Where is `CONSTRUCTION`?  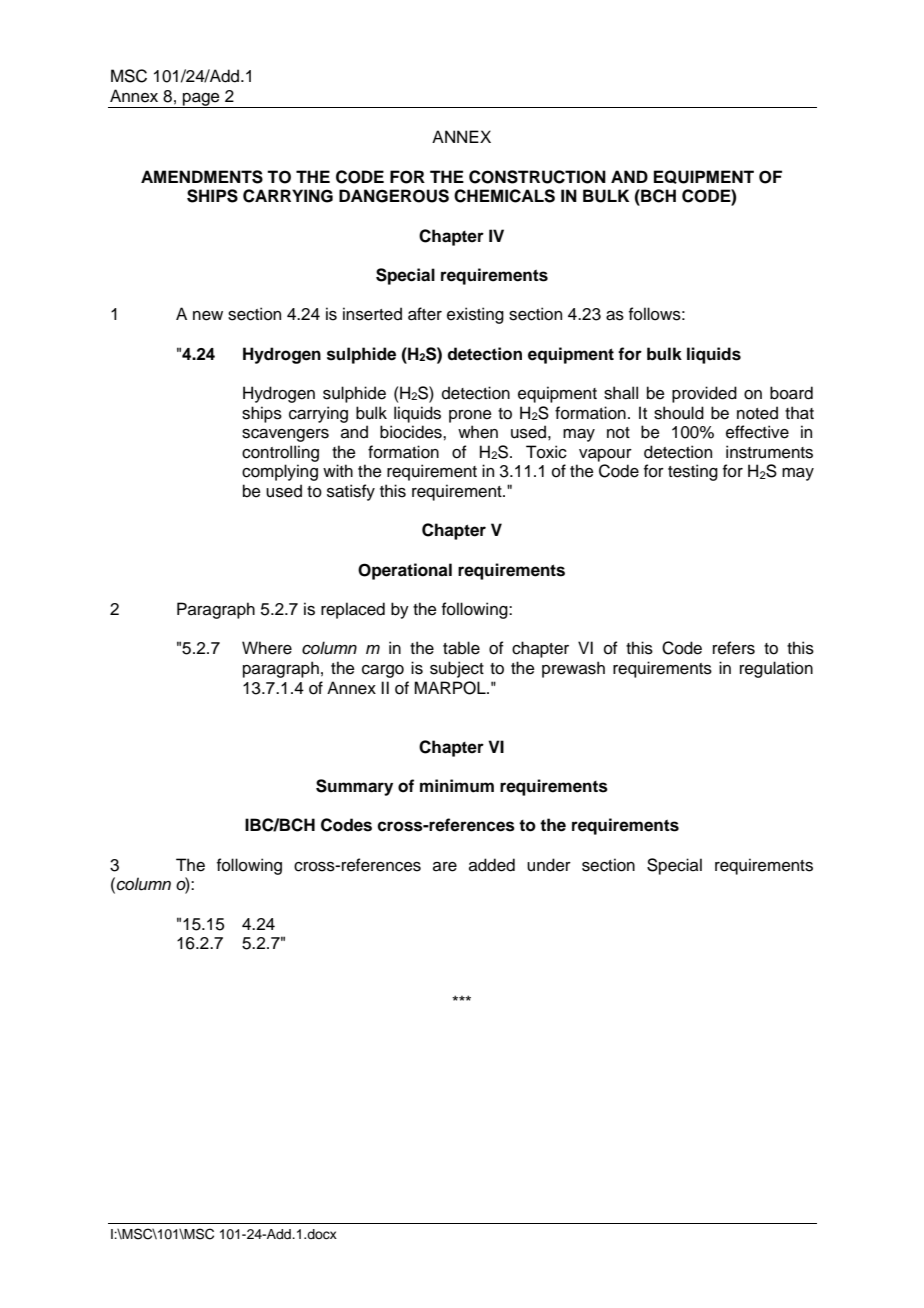
CONSTRUCTION is located at coordinates (537, 177).
